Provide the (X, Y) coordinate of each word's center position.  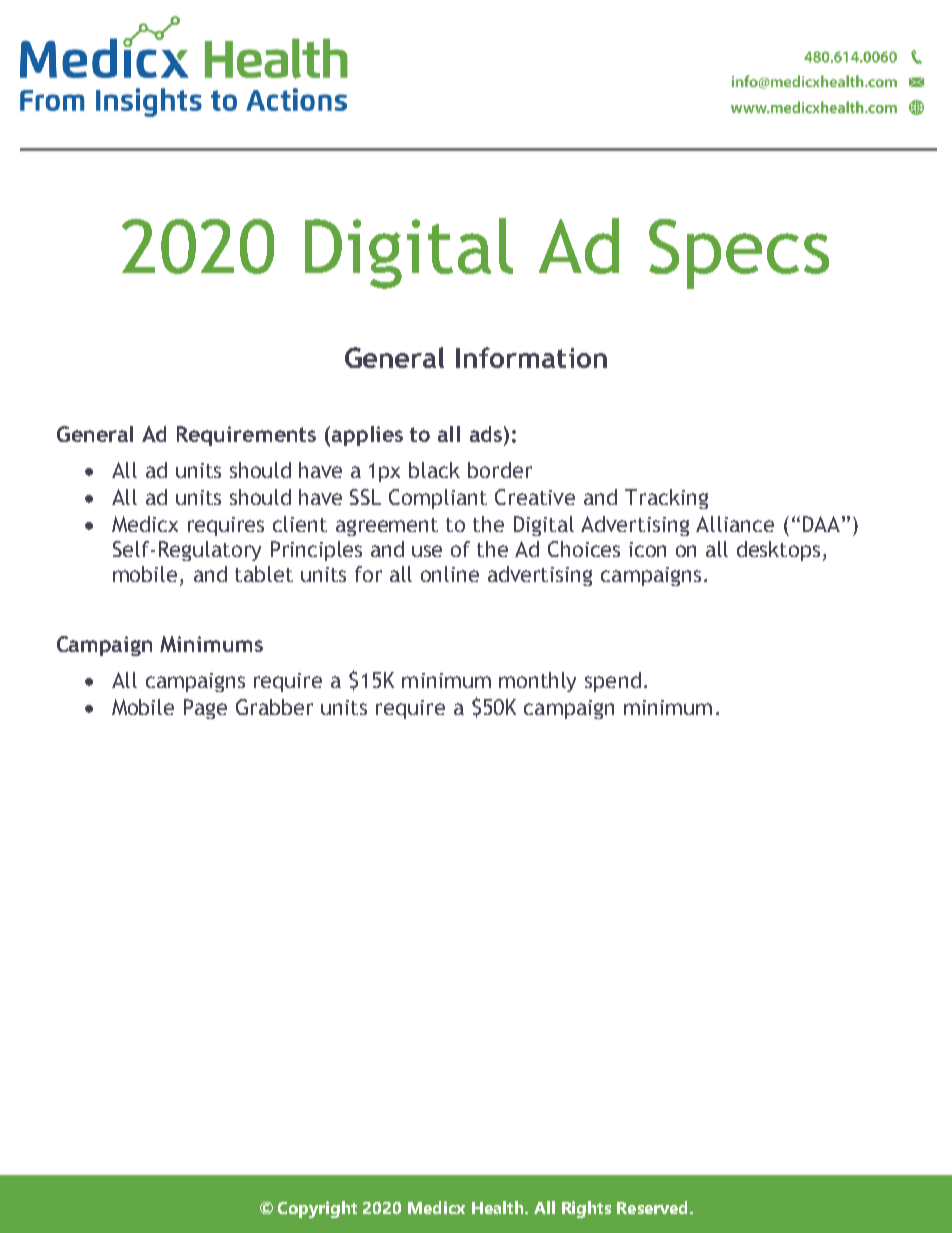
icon (647, 549)
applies (367, 436)
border (500, 470)
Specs (739, 254)
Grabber (274, 707)
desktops (778, 551)
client (300, 524)
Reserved (654, 1207)
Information (531, 357)
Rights (586, 1209)
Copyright (317, 1209)
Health (499, 1207)
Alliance (735, 524)
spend (613, 682)
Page (205, 709)
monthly (537, 682)
